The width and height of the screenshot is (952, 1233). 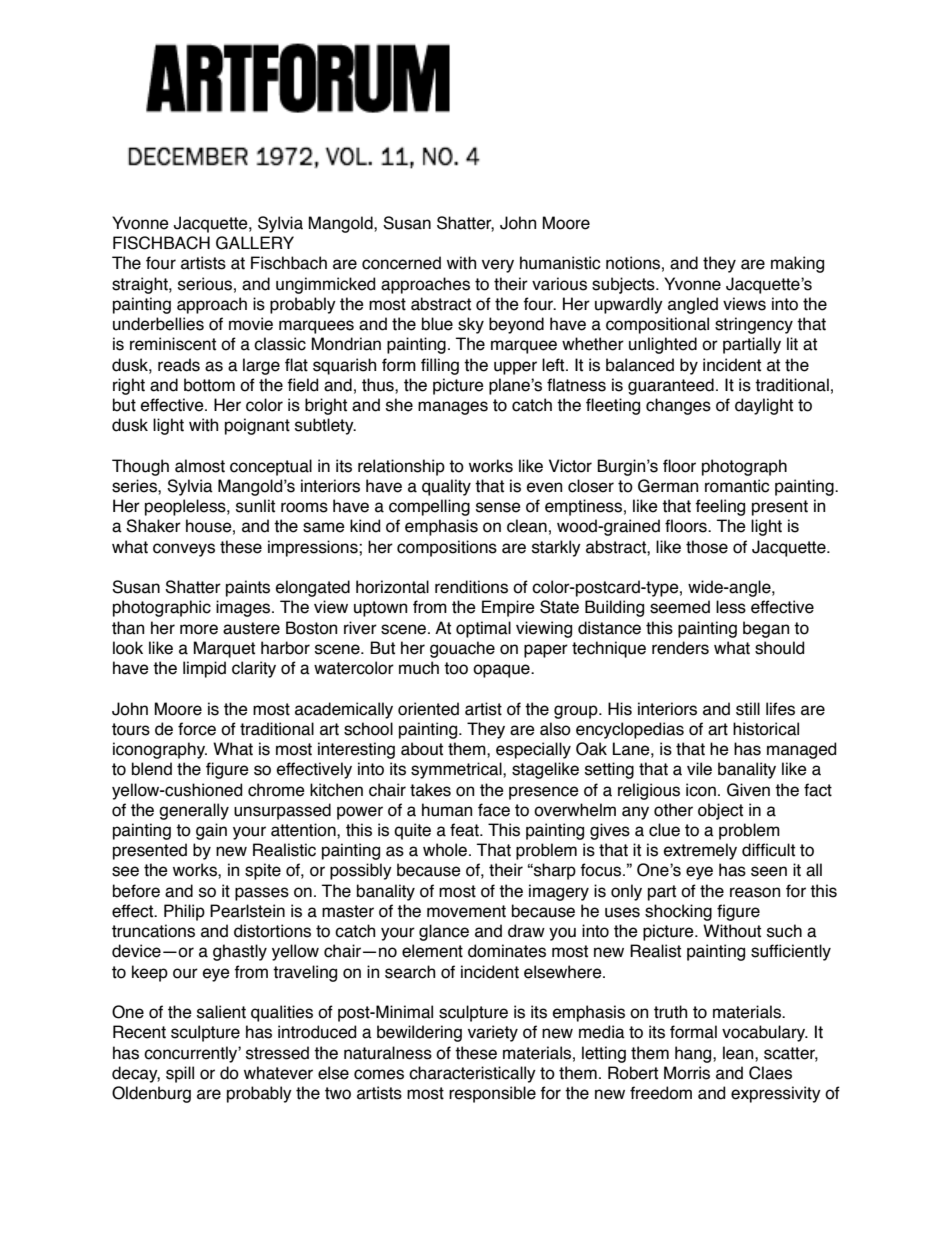 What do you see at coordinates (498, 266) in the screenshot?
I see `very` at bounding box center [498, 266].
